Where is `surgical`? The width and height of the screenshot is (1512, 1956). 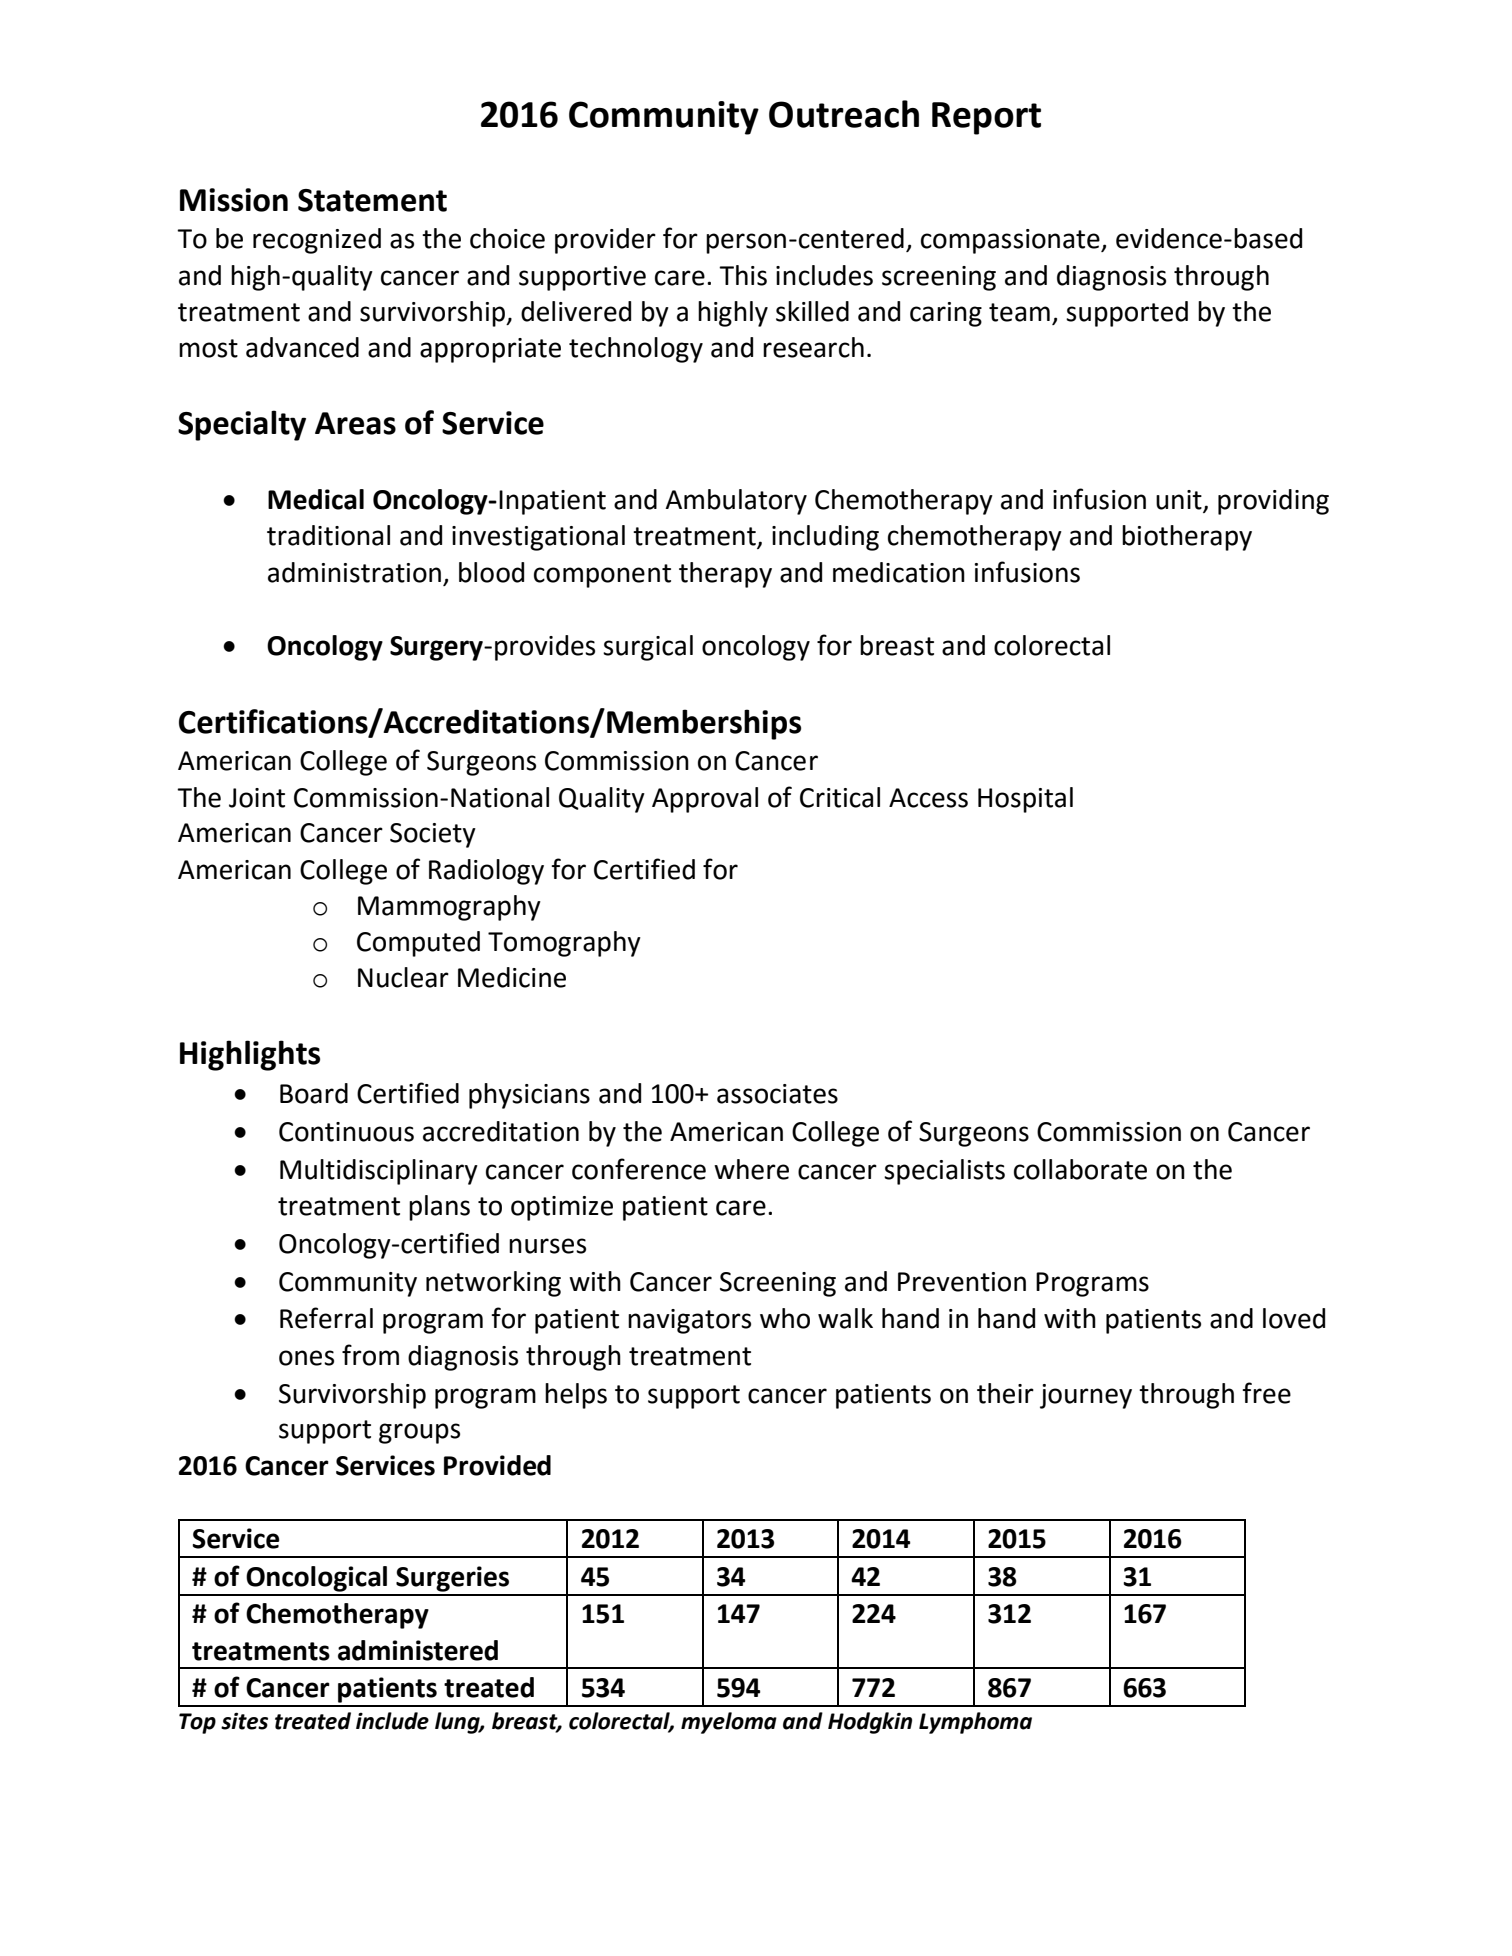
surgical is located at coordinates (648, 648).
